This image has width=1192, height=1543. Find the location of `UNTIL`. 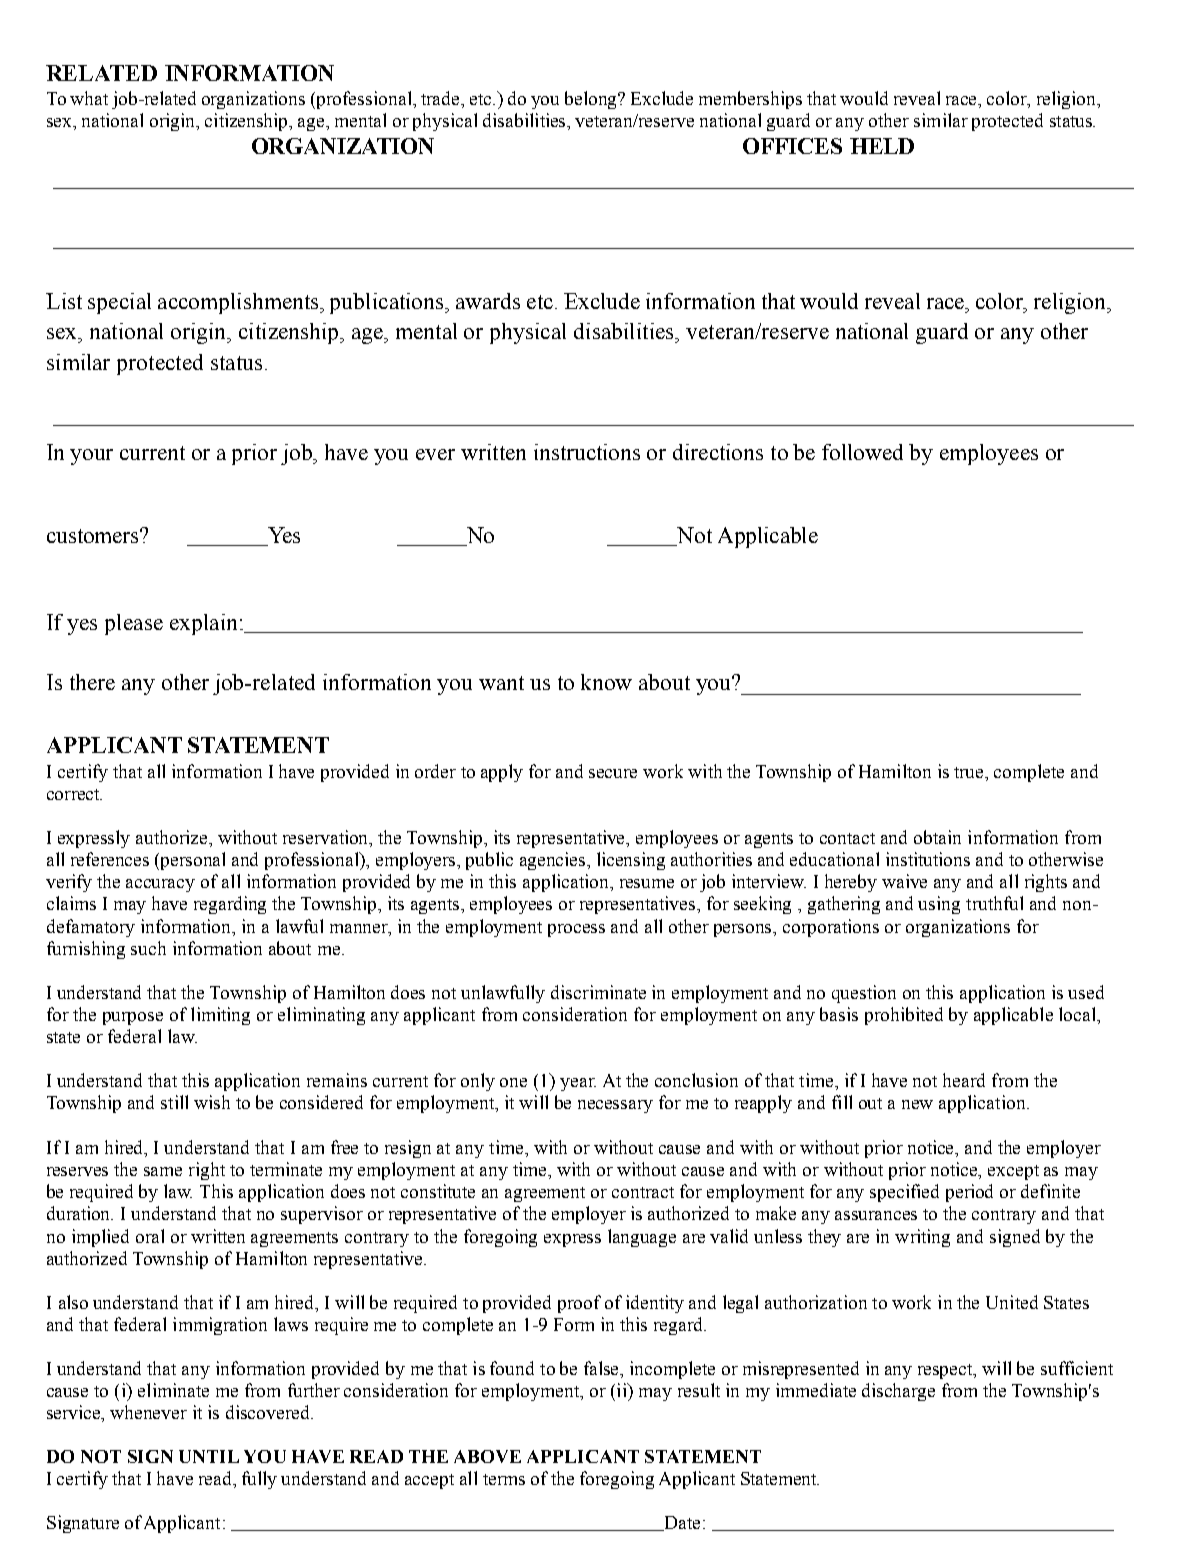

UNTIL is located at coordinates (209, 1456).
